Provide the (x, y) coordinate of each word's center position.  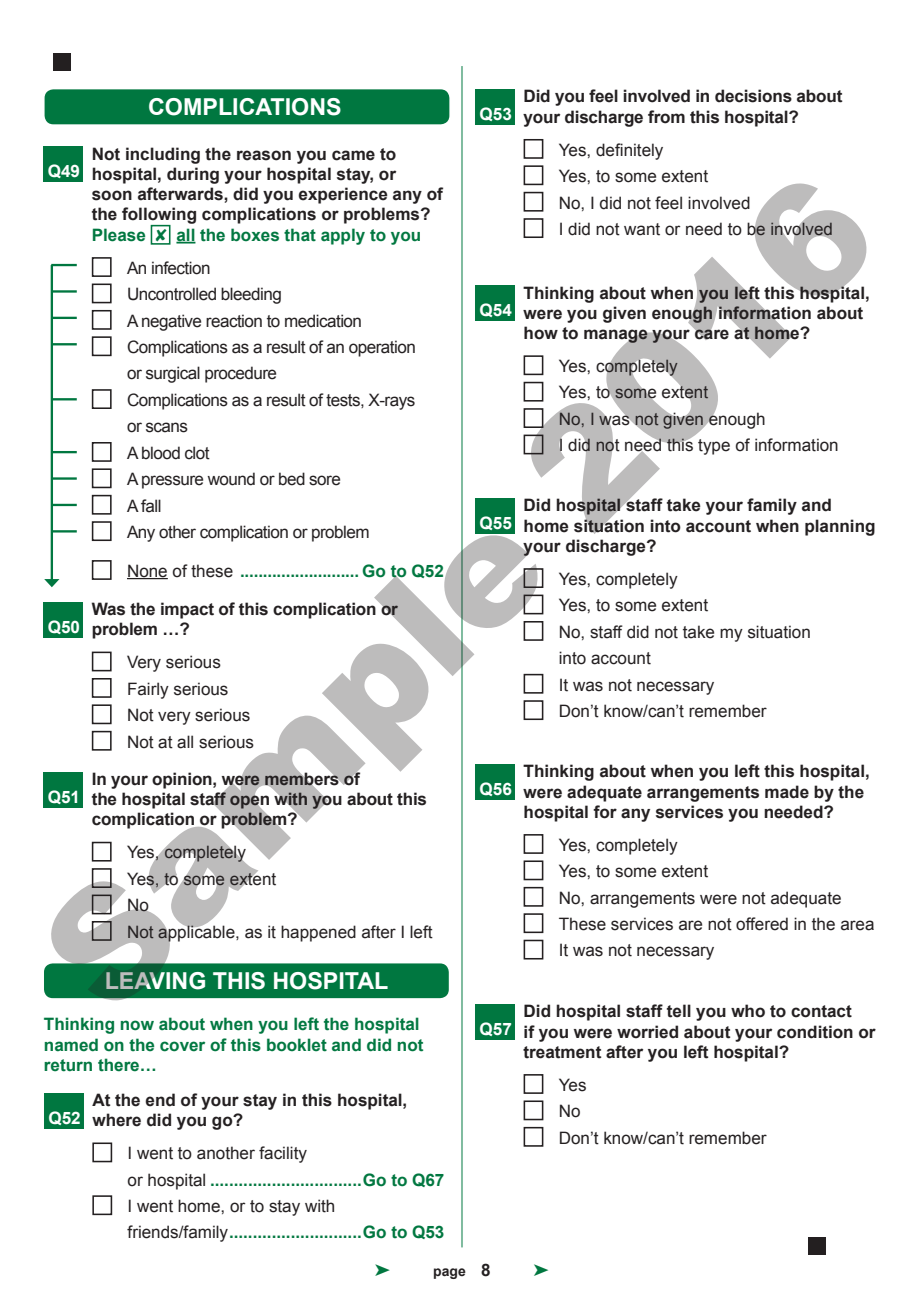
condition (815, 1032)
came (353, 155)
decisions (753, 96)
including (163, 155)
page (450, 1273)
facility (283, 1154)
